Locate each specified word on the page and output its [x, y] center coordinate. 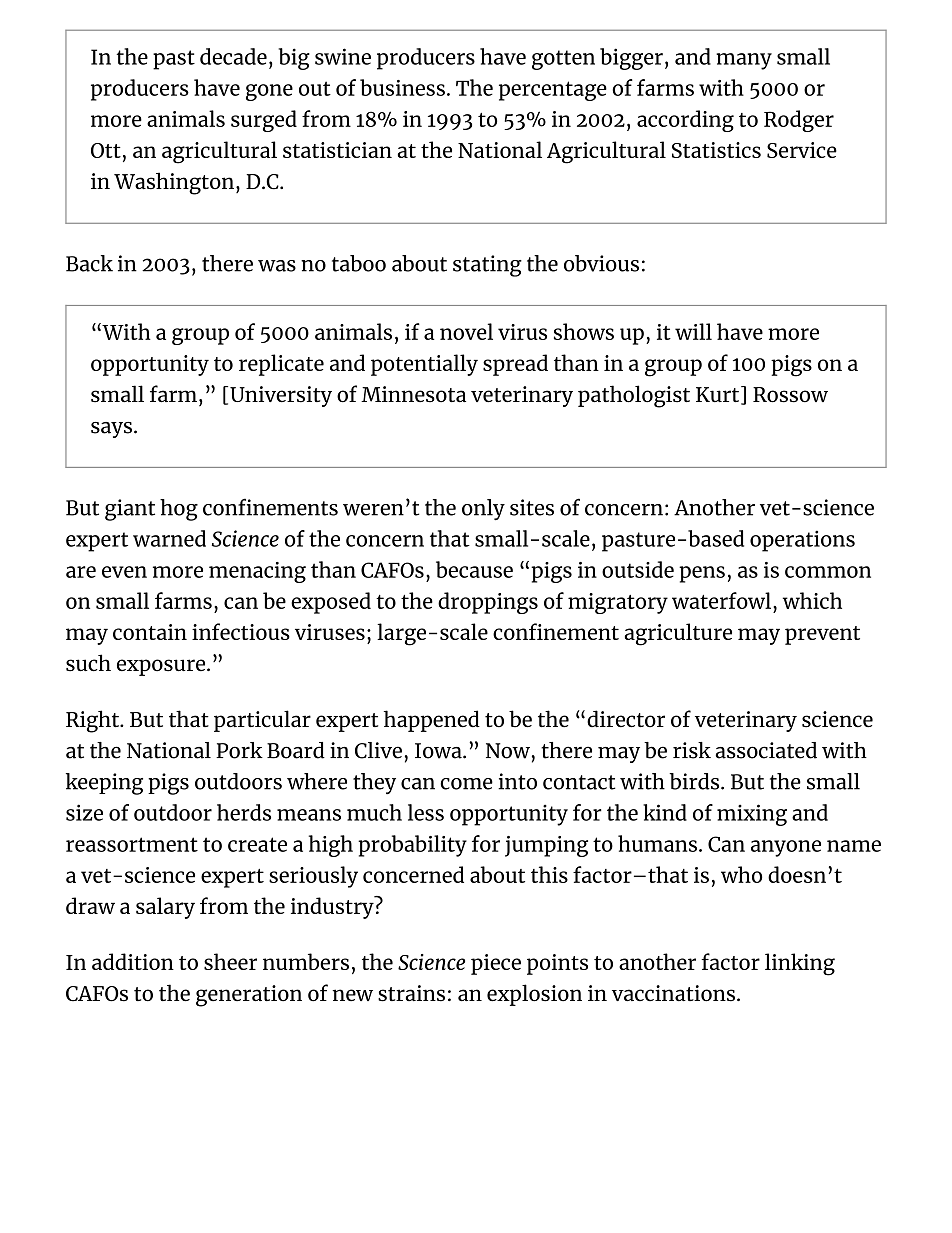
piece [496, 964]
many [744, 61]
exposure [162, 667]
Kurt [719, 395]
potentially [424, 365]
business [402, 87]
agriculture [678, 634]
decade [233, 56]
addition [133, 961]
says [111, 430]
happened [432, 721]
